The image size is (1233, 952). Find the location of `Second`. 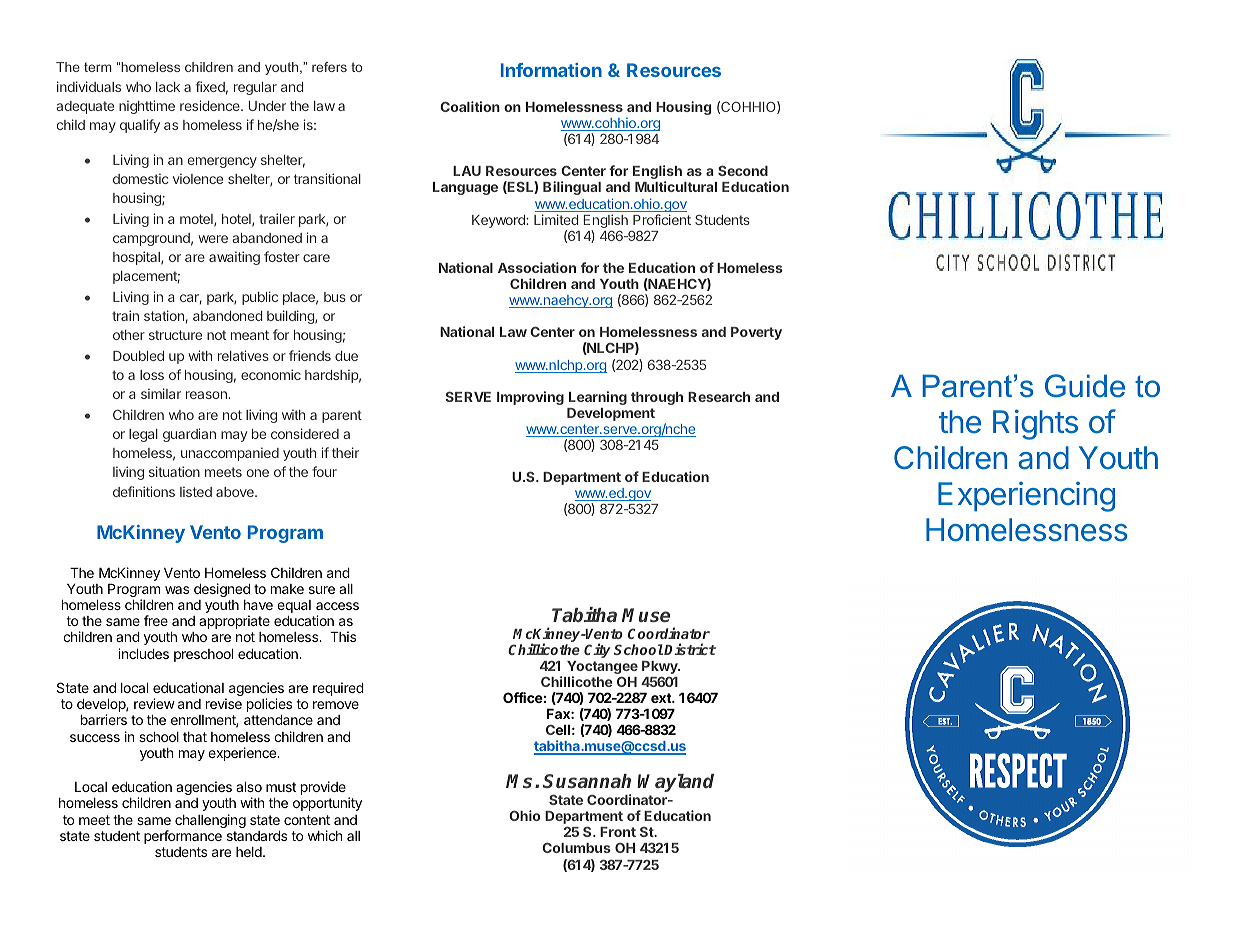

Second is located at coordinates (743, 170).
